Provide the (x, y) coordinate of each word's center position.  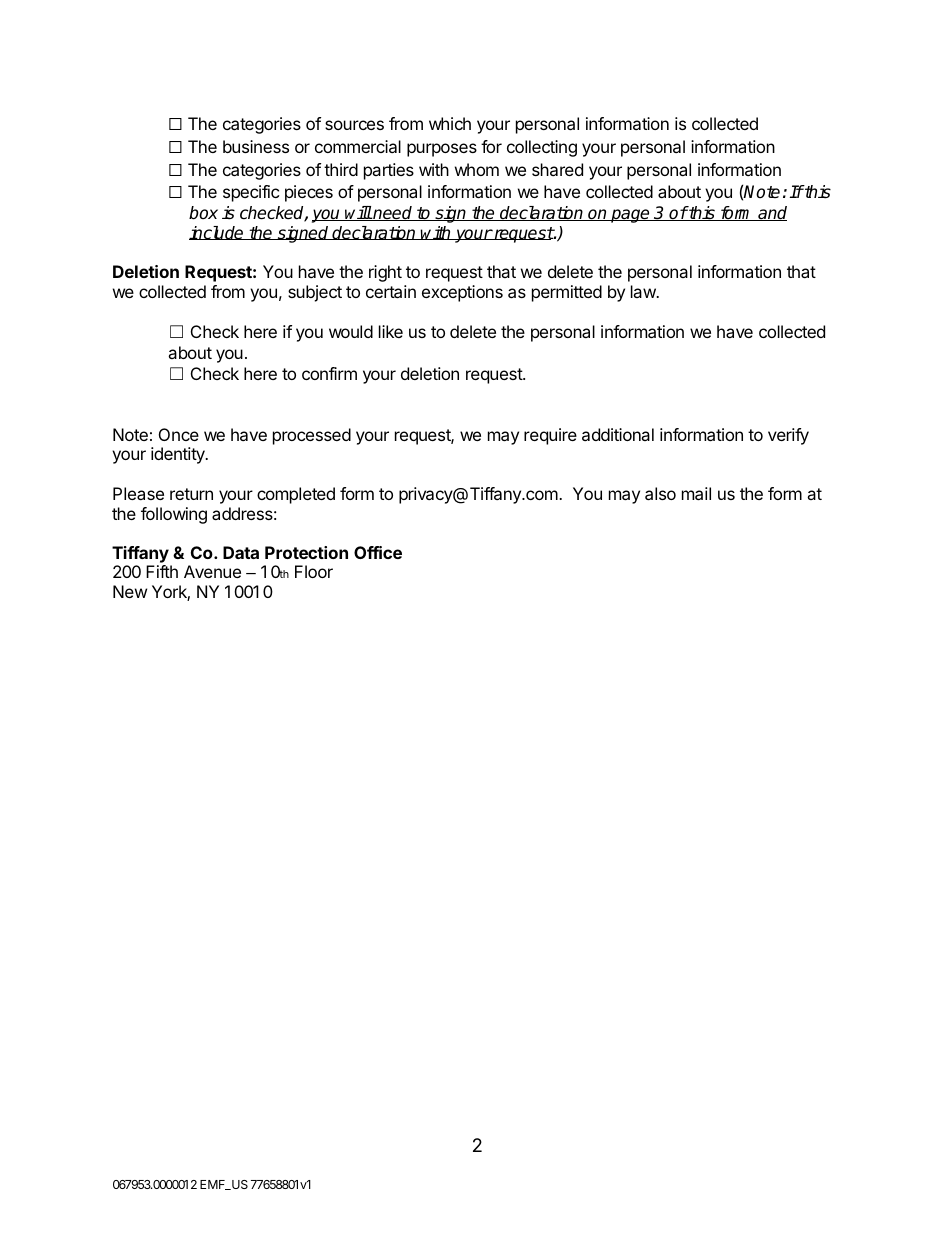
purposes (442, 150)
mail (696, 493)
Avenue (212, 571)
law (644, 291)
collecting (542, 148)
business (256, 146)
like (391, 331)
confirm (329, 373)
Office (378, 552)
